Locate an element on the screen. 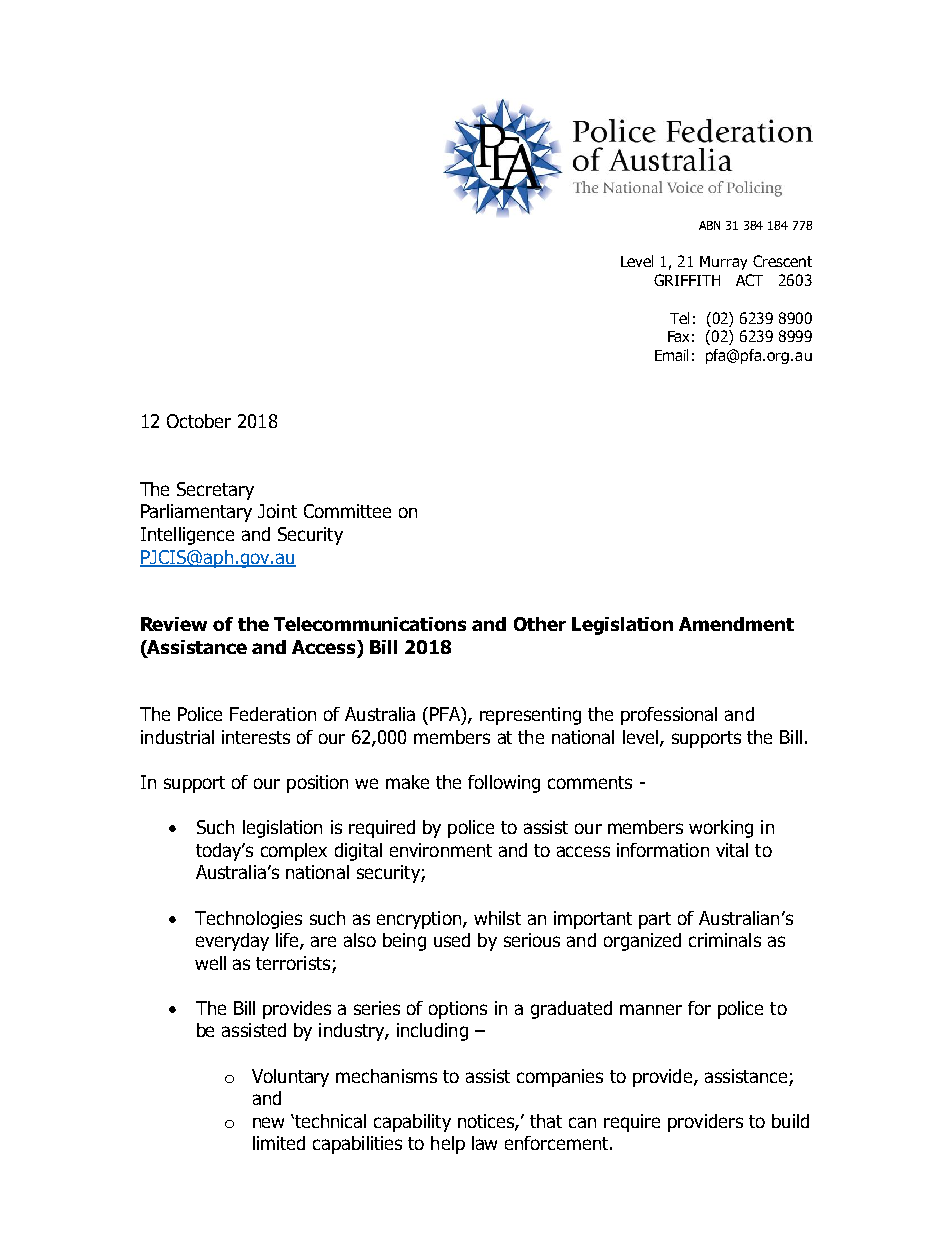  law is located at coordinates (484, 1143).
